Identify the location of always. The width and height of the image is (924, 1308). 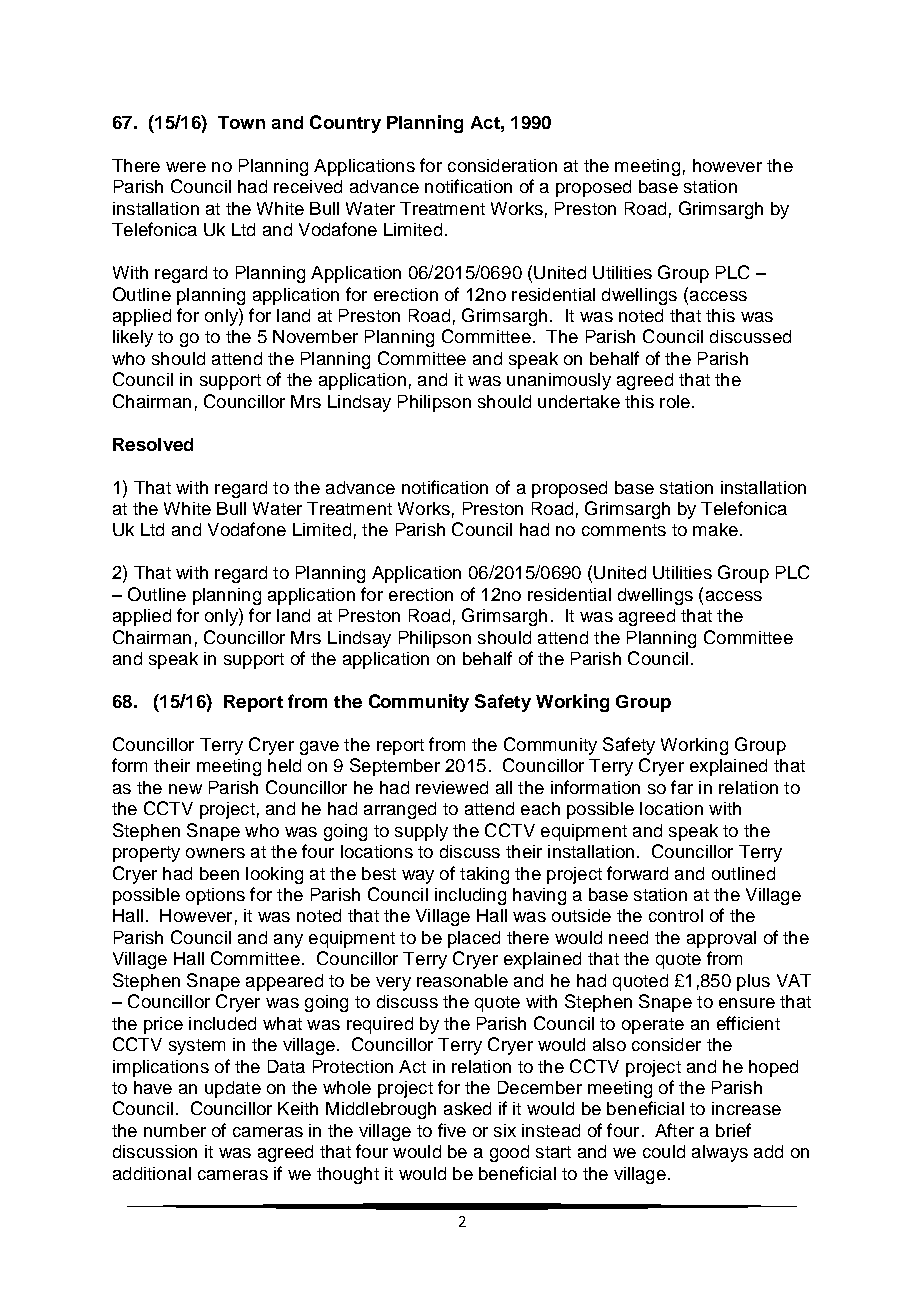
(720, 1153).
